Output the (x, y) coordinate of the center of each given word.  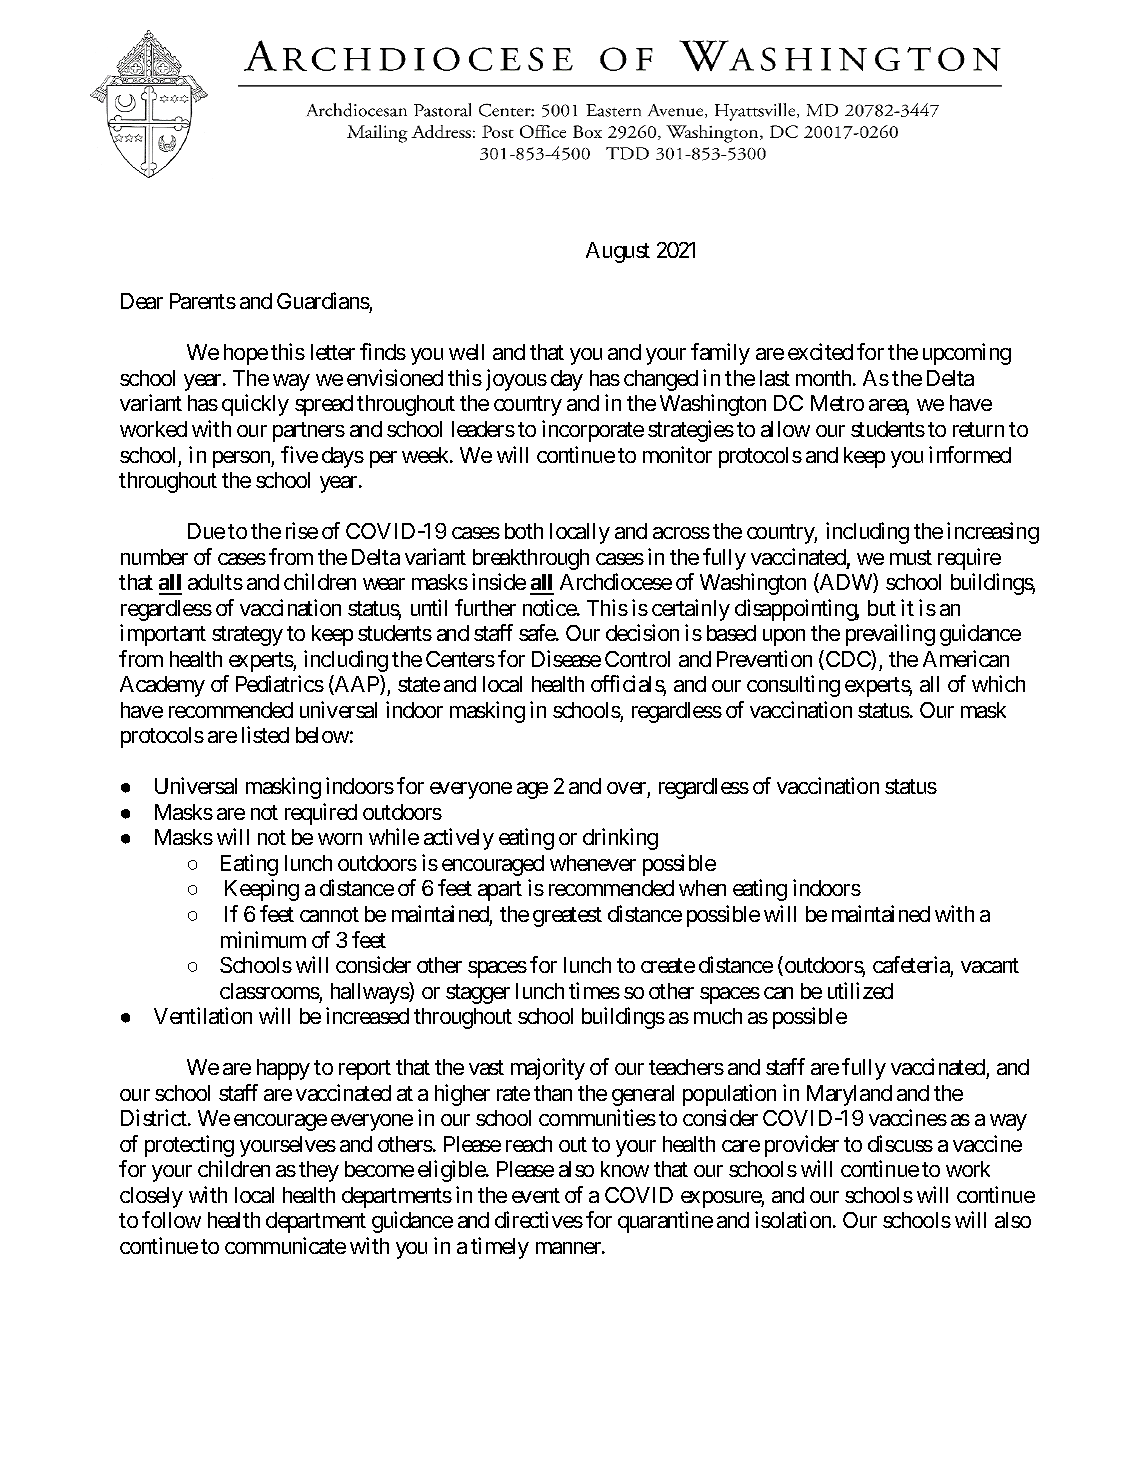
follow (171, 1219)
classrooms (270, 991)
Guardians (323, 302)
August (618, 252)
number (154, 557)
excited (820, 351)
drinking (620, 839)
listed (265, 734)
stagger (478, 994)
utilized (860, 990)
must (911, 557)
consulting (793, 686)
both (524, 531)
